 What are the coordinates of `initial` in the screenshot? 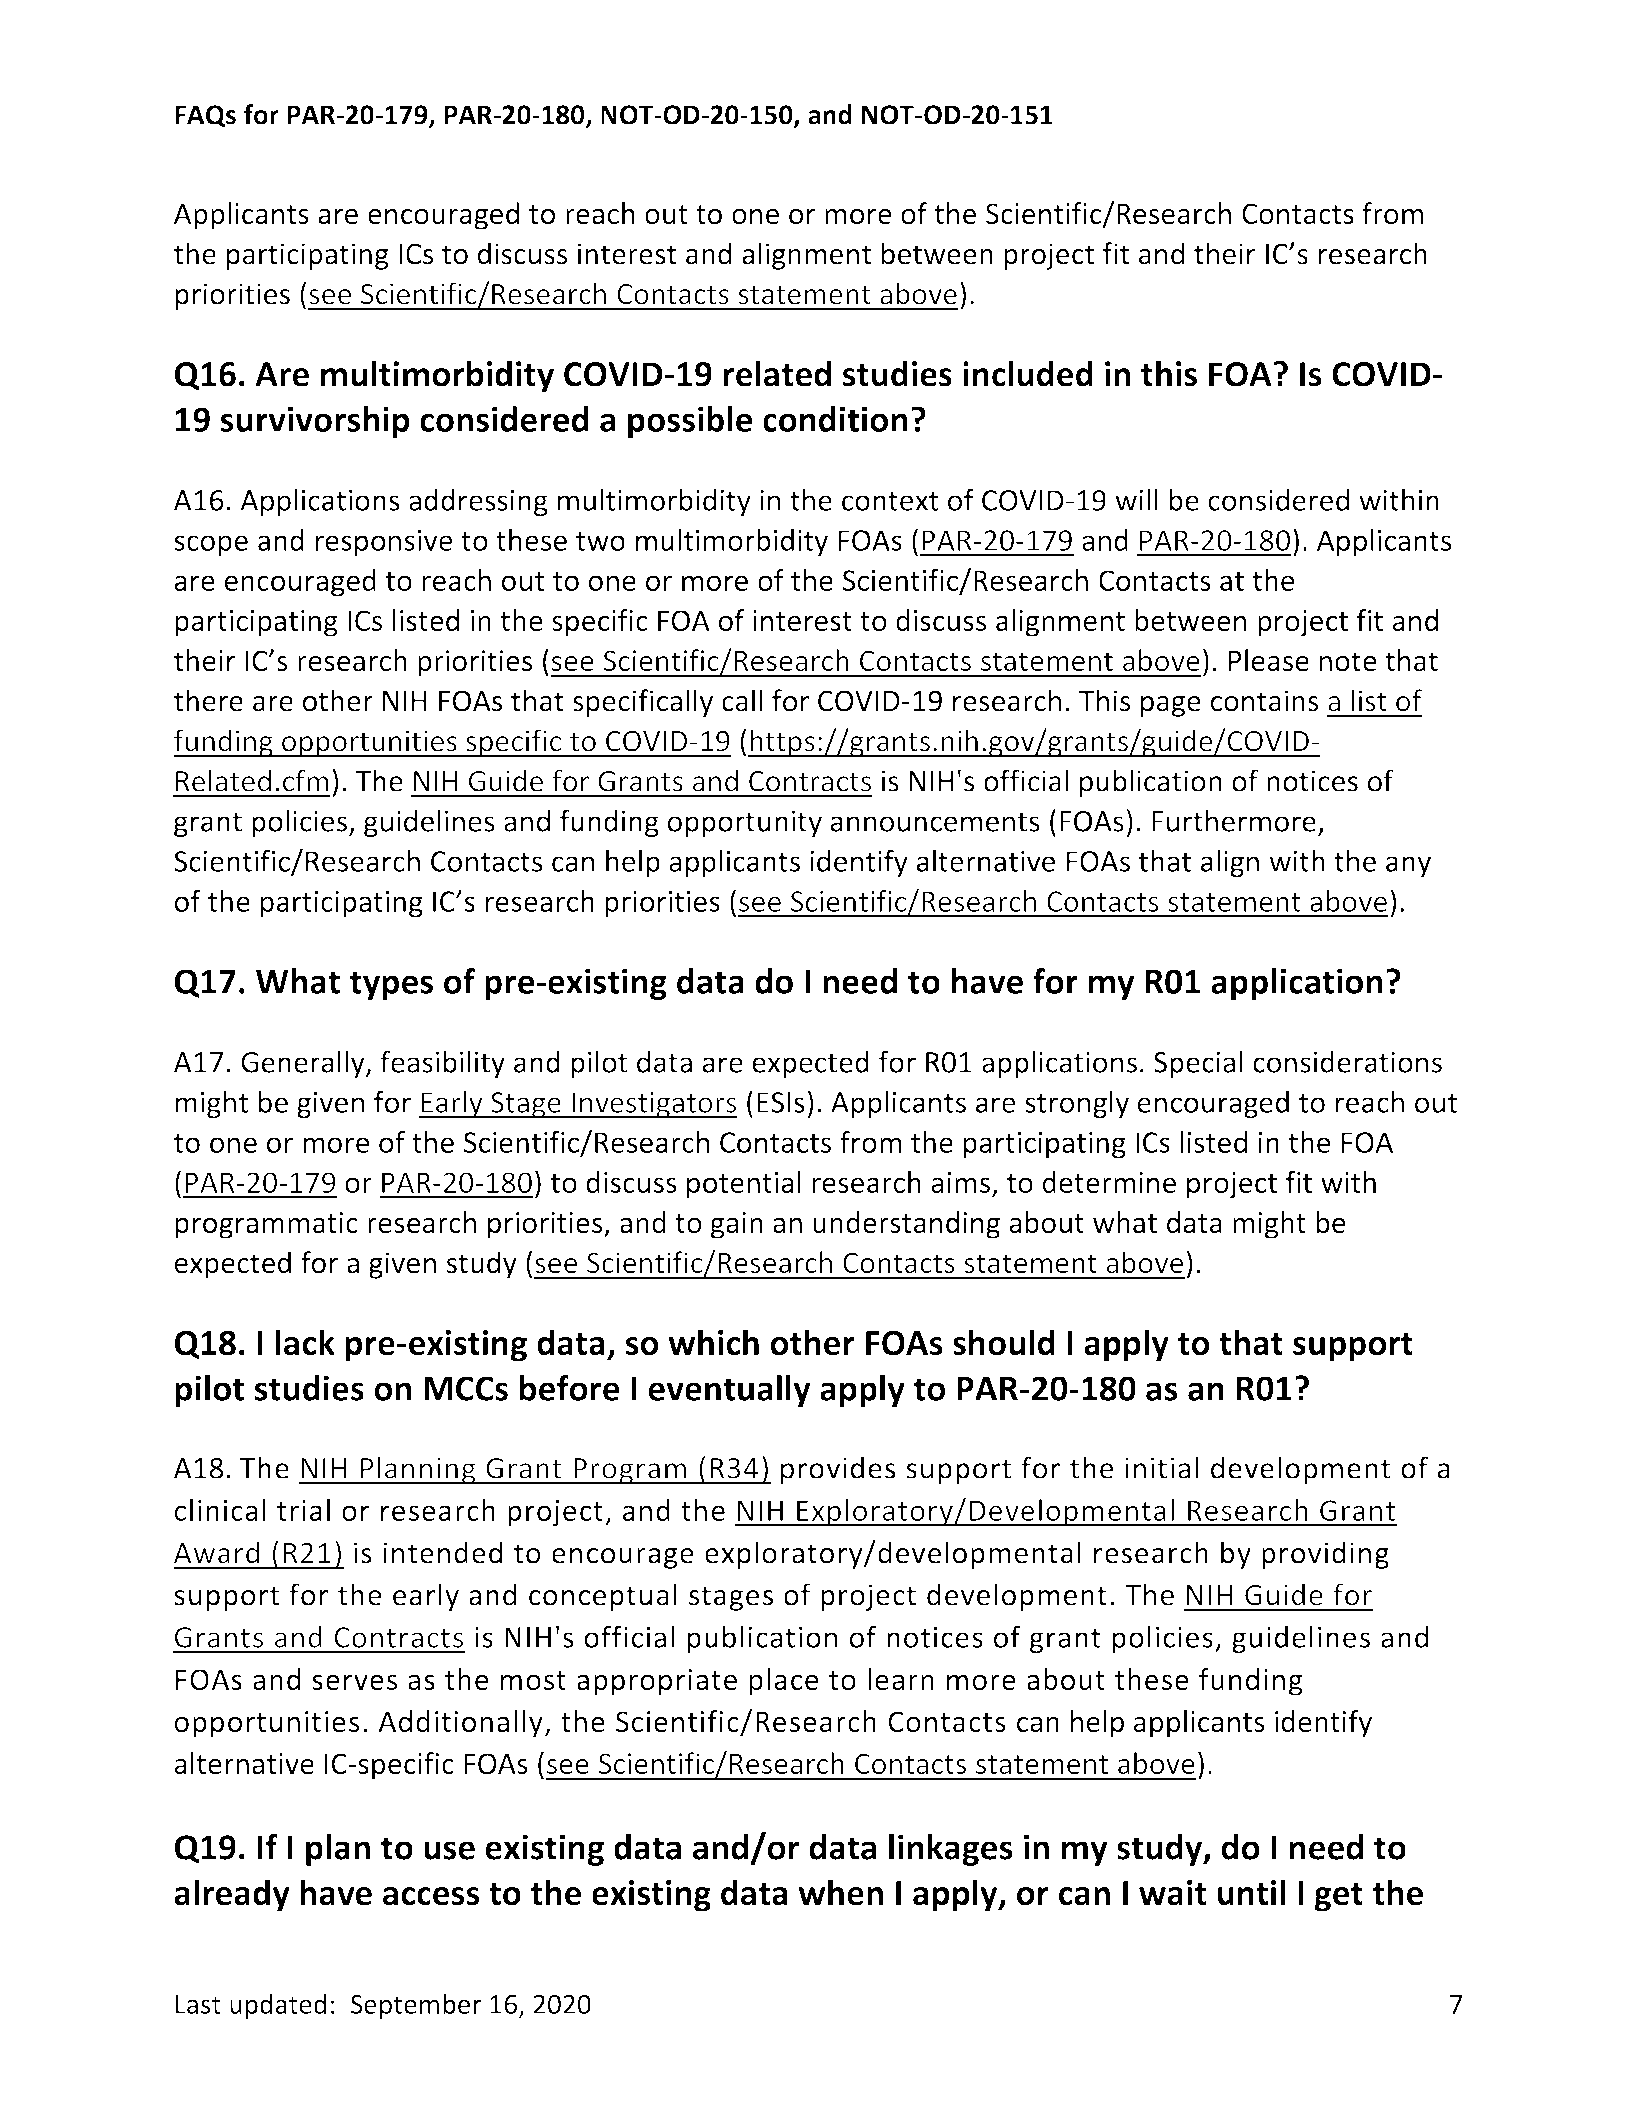 It's located at (1162, 1467).
